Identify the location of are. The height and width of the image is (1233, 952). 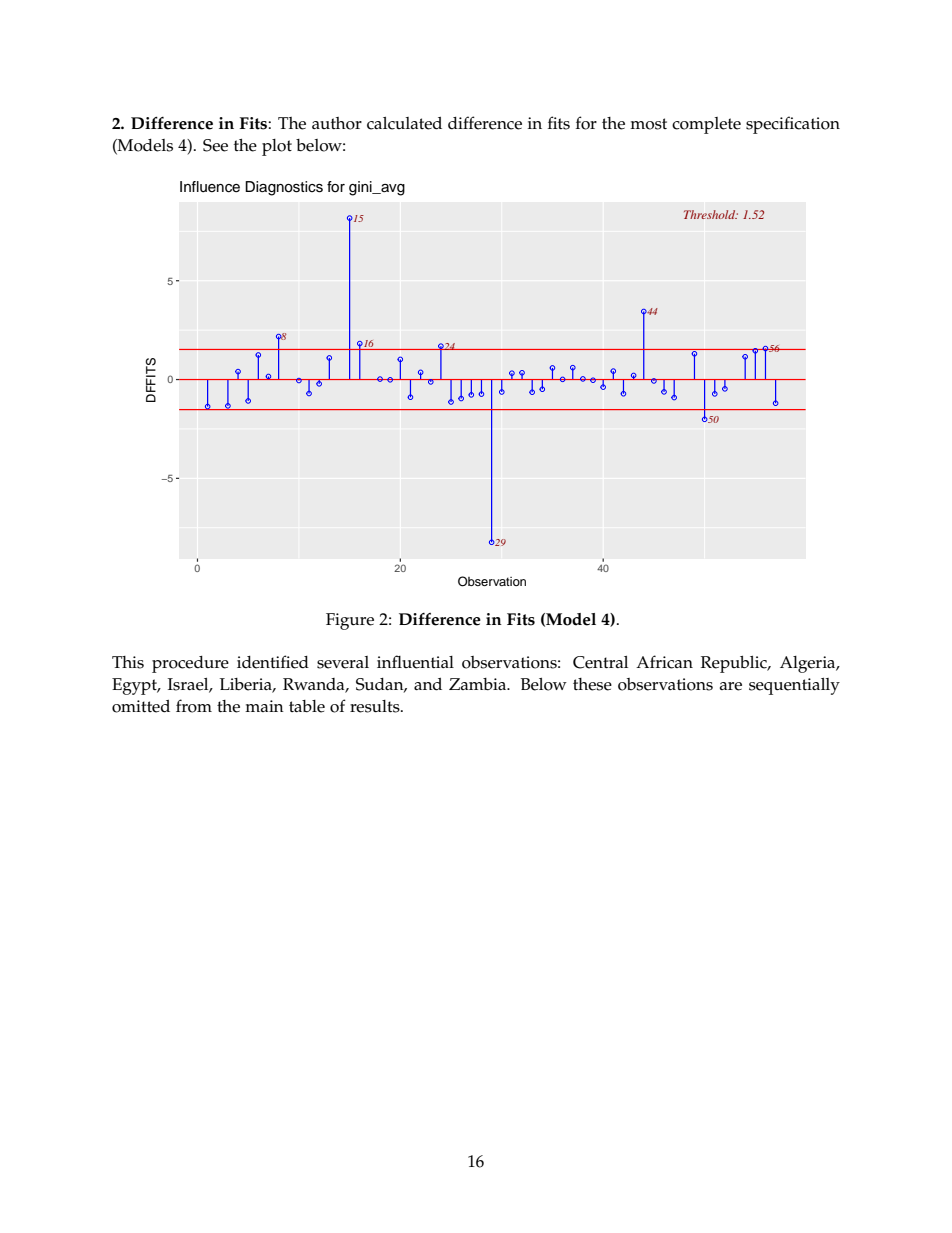
(731, 686).
